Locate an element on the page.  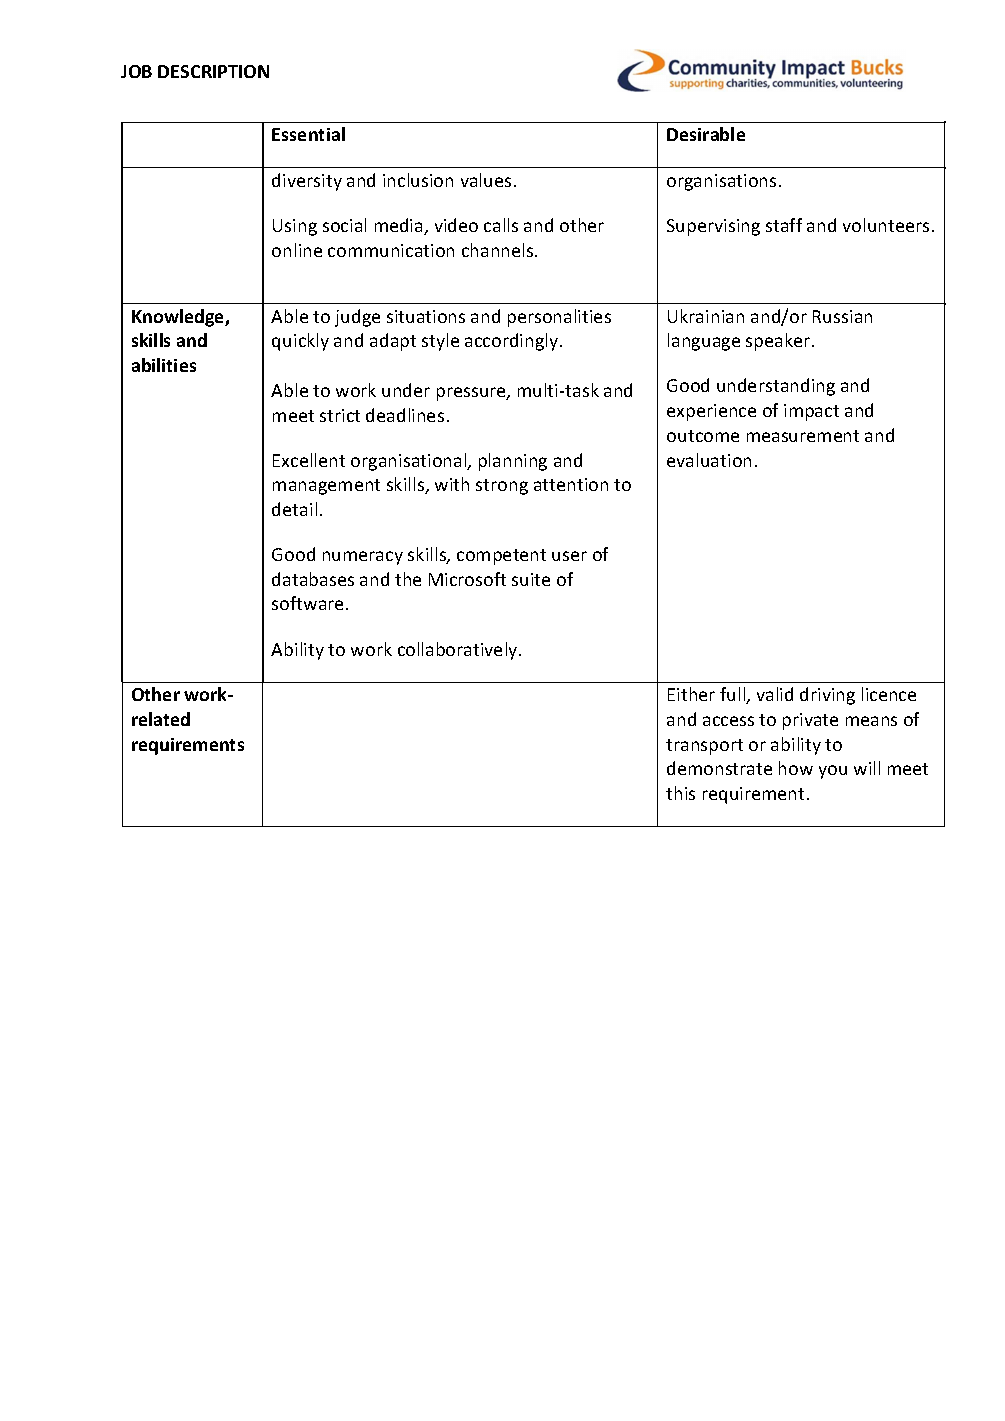
organisations is located at coordinates (721, 182).
